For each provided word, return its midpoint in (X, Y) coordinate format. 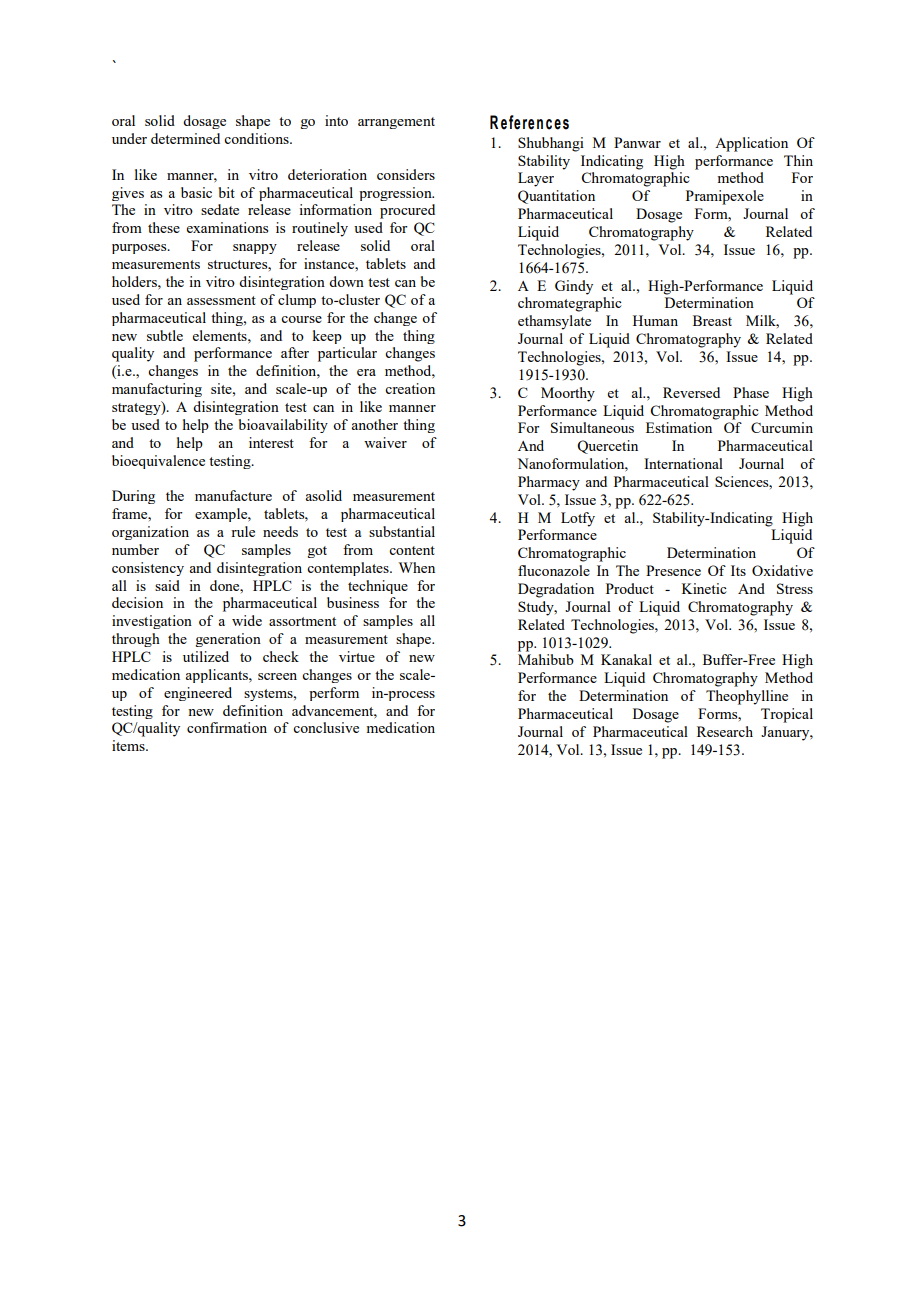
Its (738, 570)
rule (243, 531)
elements (221, 335)
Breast (712, 320)
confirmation (227, 727)
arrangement (396, 123)
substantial (402, 531)
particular (347, 354)
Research (725, 731)
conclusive (326, 727)
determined (185, 138)
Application (751, 144)
